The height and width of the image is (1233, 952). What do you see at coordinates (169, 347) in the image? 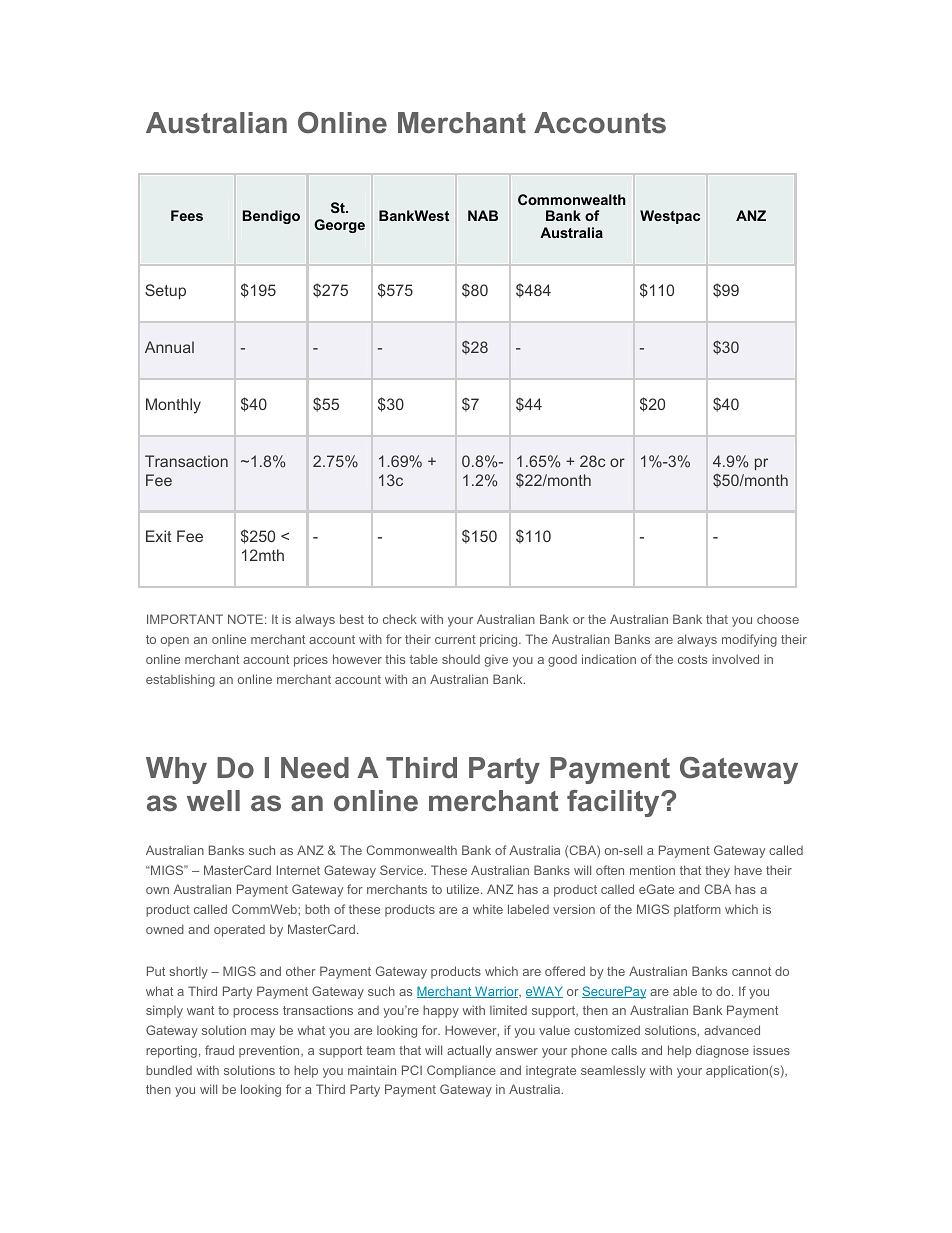
I see `Annual` at bounding box center [169, 347].
